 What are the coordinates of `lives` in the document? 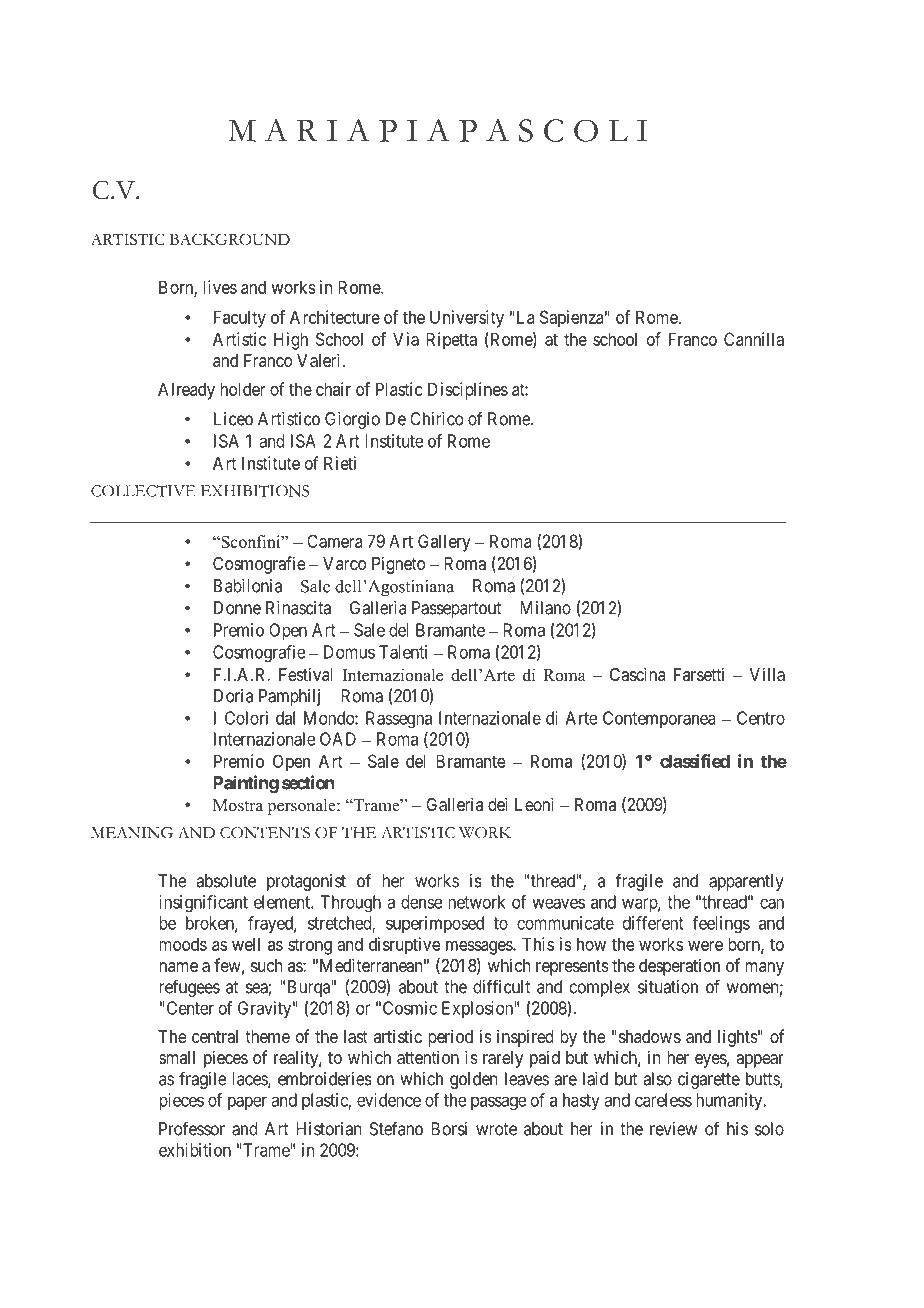 It's located at (220, 287).
